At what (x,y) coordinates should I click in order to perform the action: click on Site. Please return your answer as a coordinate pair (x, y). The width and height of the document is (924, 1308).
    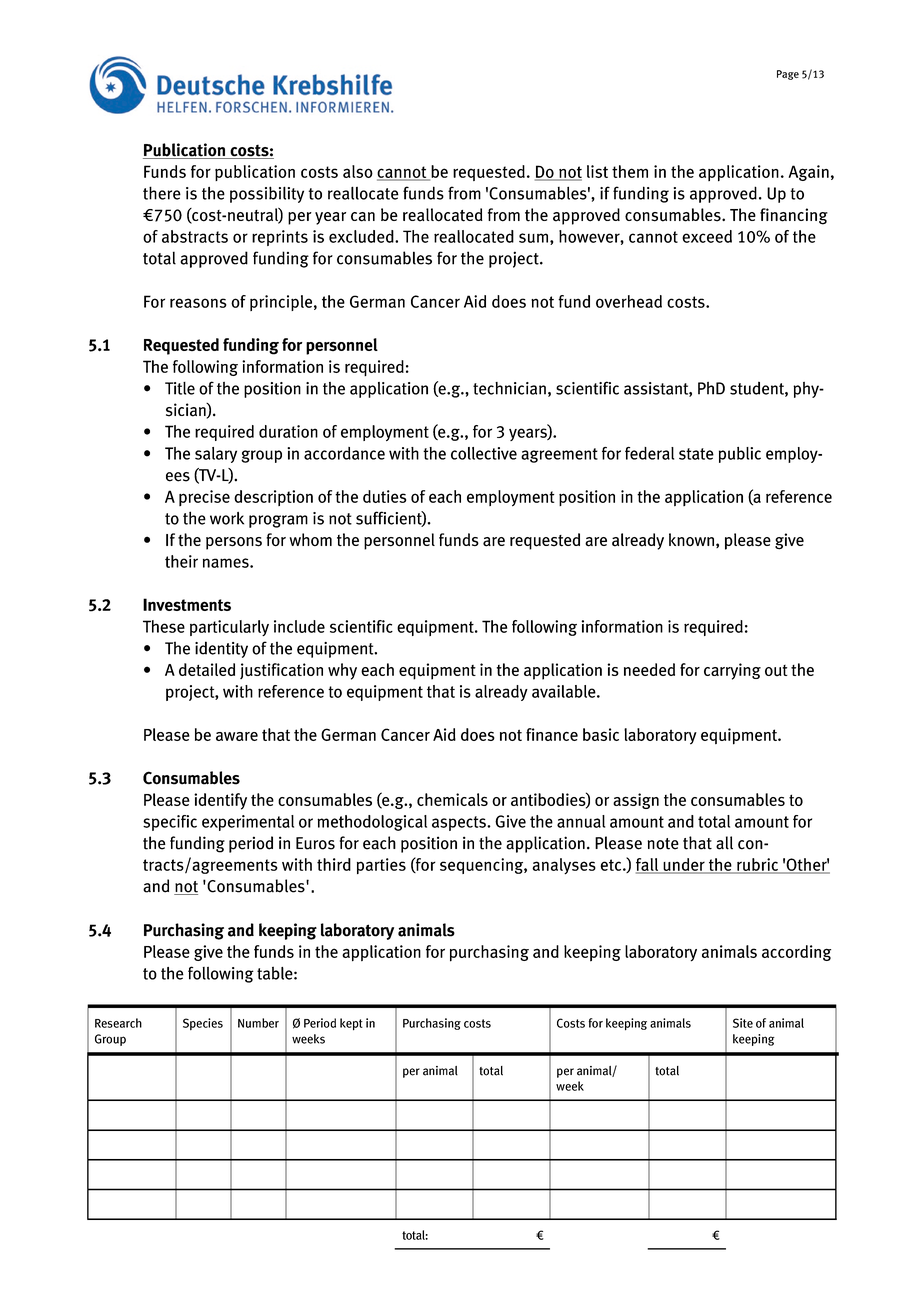
    Looking at the image, I should click on (743, 1023).
